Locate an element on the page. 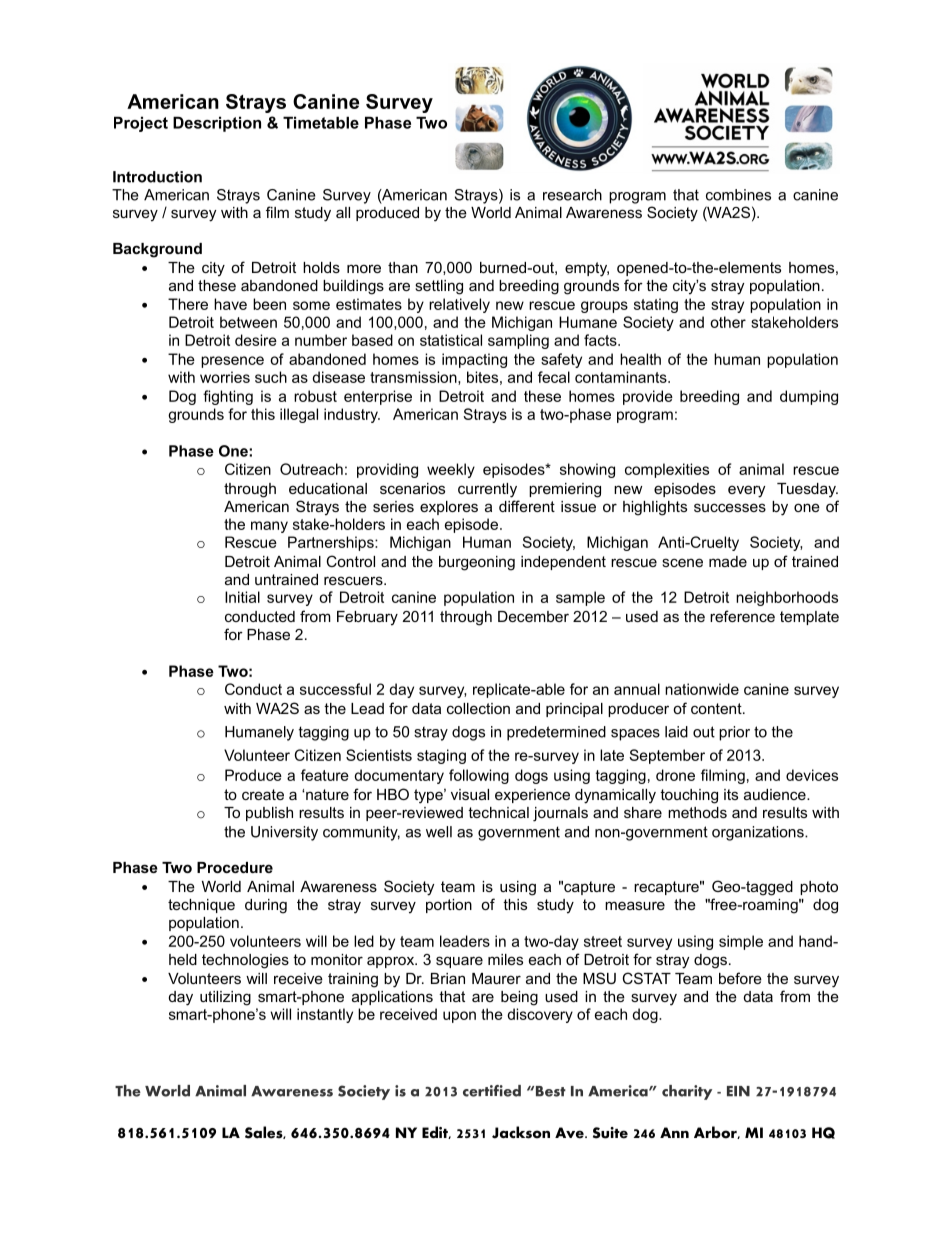 The width and height of the document is (952, 1233). Description is located at coordinates (217, 124).
